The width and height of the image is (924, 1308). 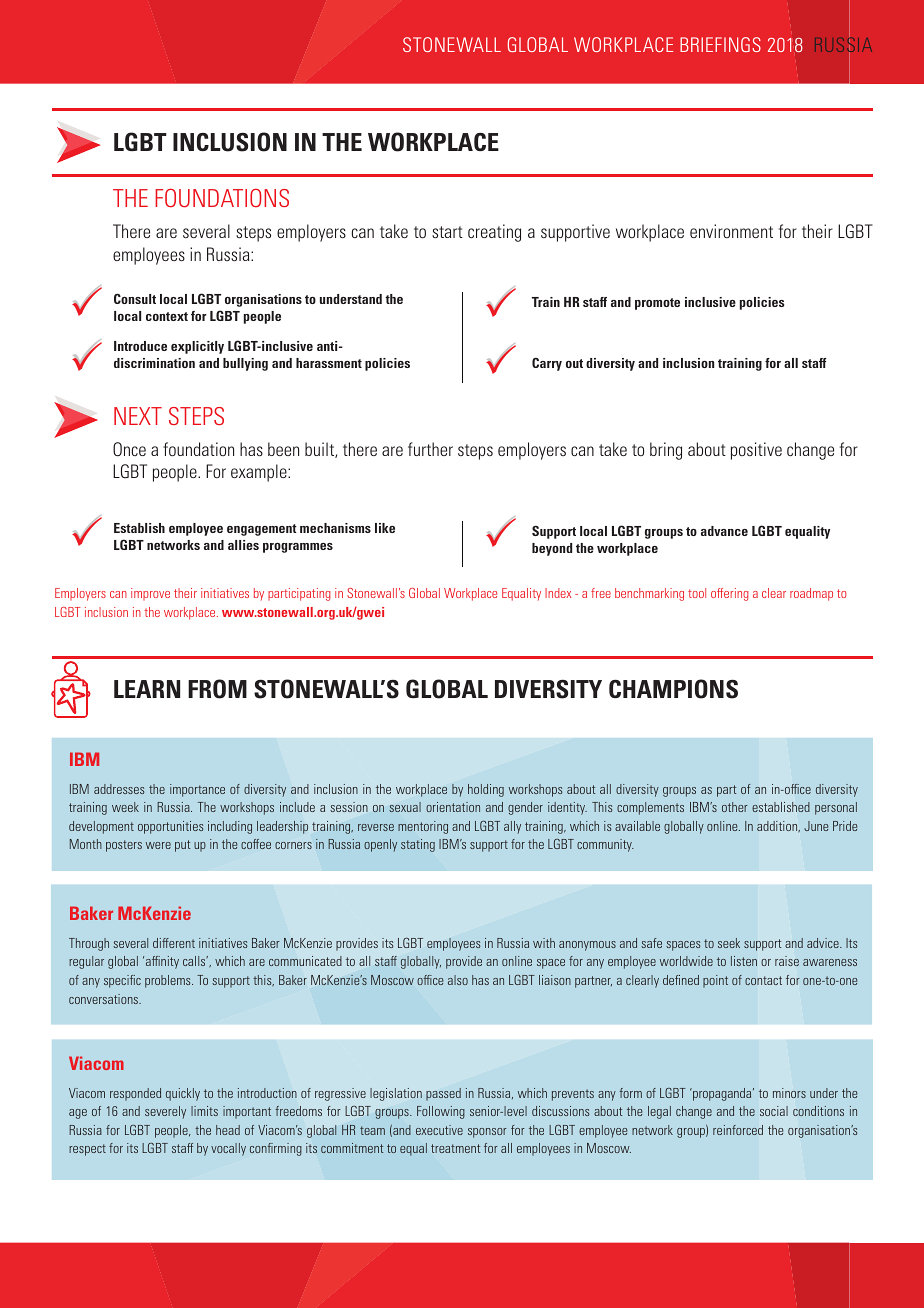 I want to click on social, so click(x=774, y=1111).
